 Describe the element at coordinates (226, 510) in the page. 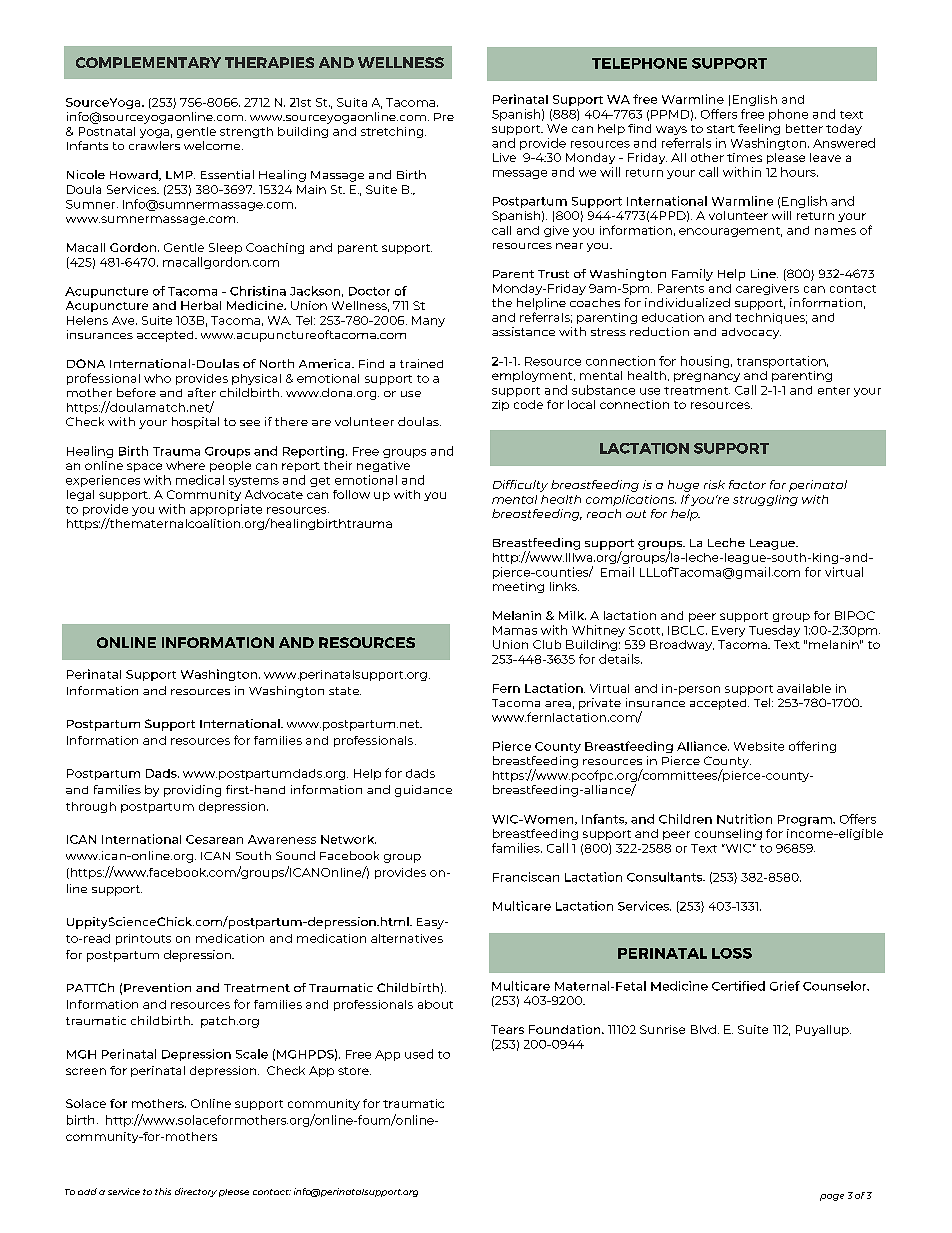

I see `appropriate` at that location.
